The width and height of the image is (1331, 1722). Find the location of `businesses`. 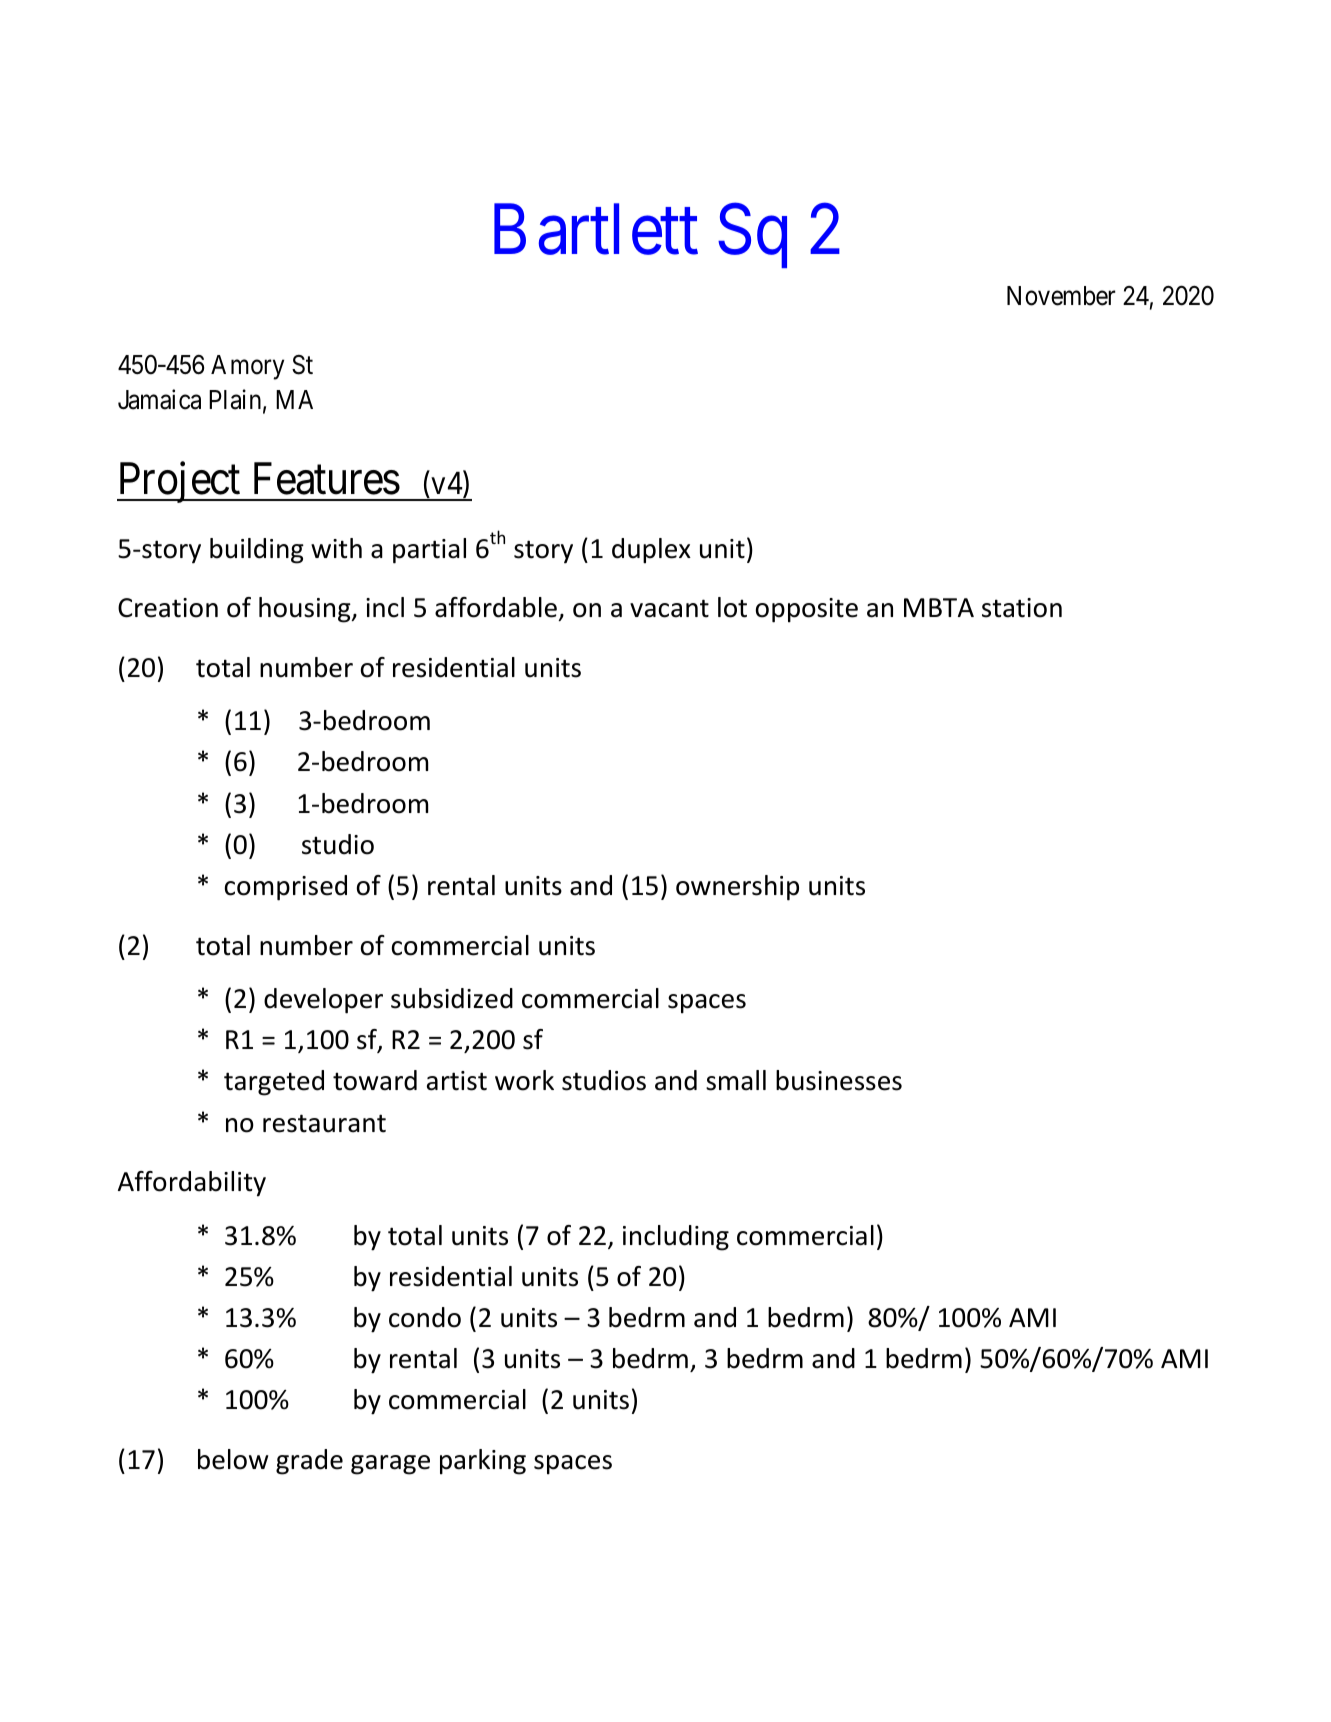

businesses is located at coordinates (839, 1080).
